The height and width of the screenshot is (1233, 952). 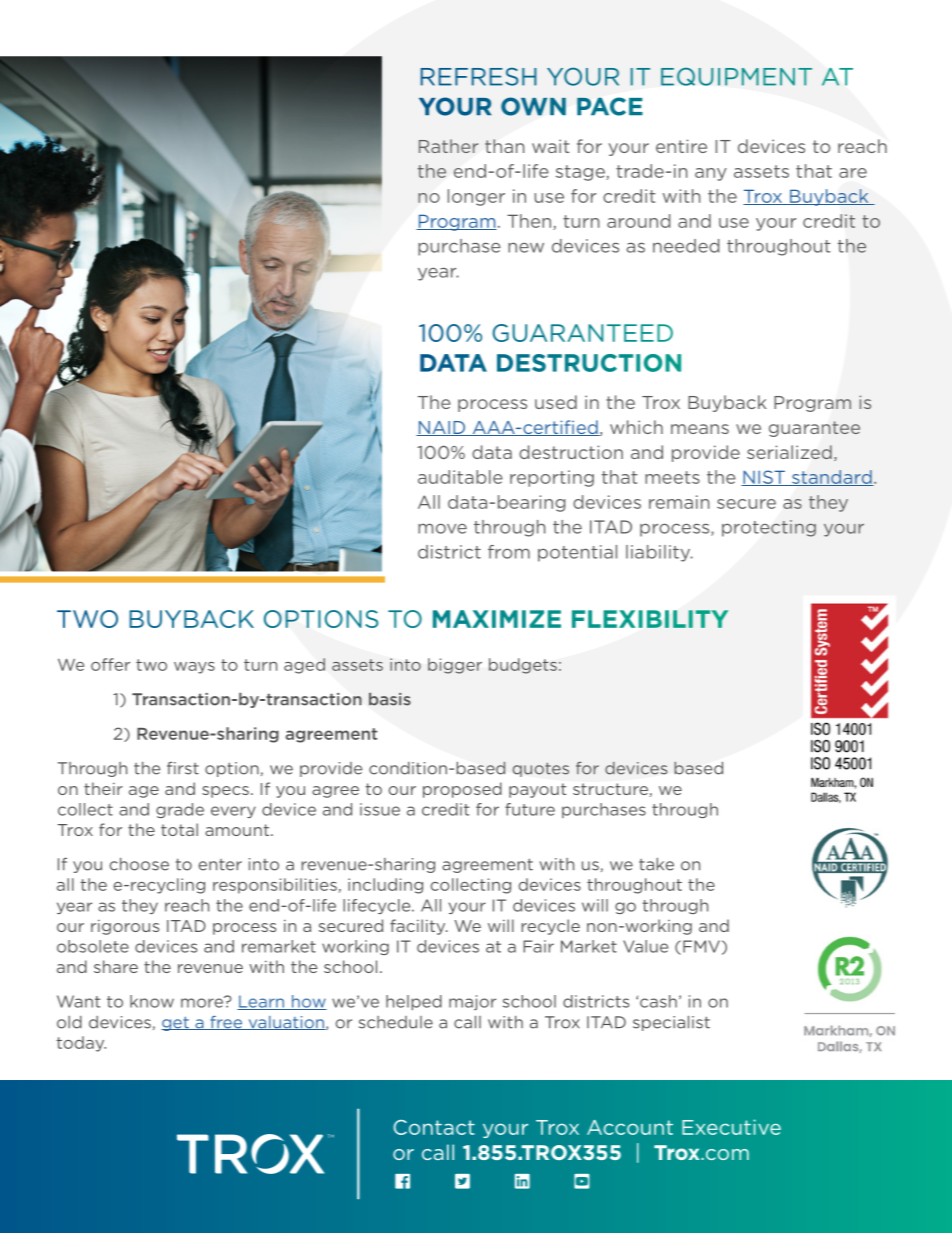 What do you see at coordinates (479, 77) in the screenshot?
I see `REFRESH` at bounding box center [479, 77].
